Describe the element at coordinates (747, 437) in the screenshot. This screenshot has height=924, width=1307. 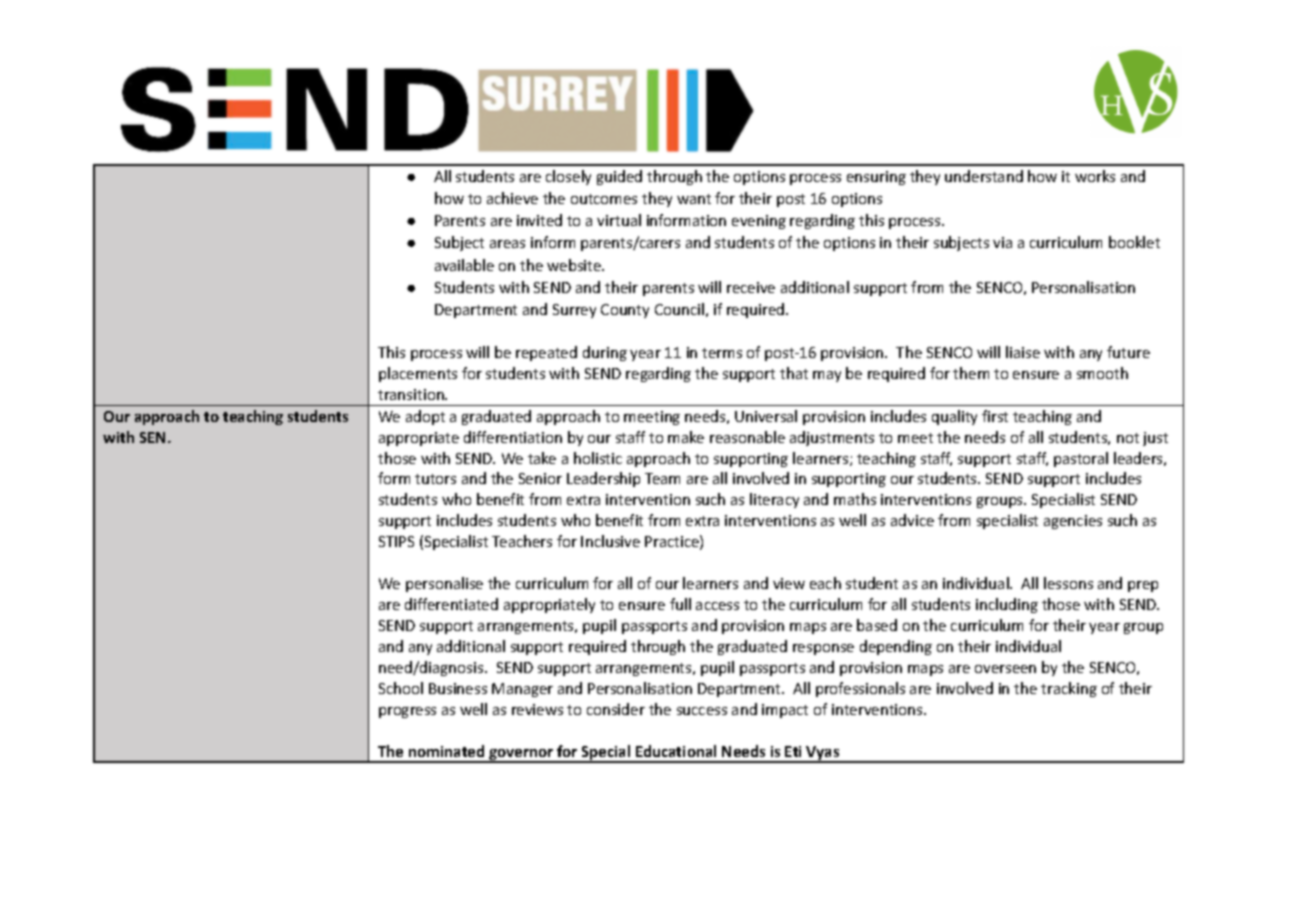
I see `reasonable` at that location.
